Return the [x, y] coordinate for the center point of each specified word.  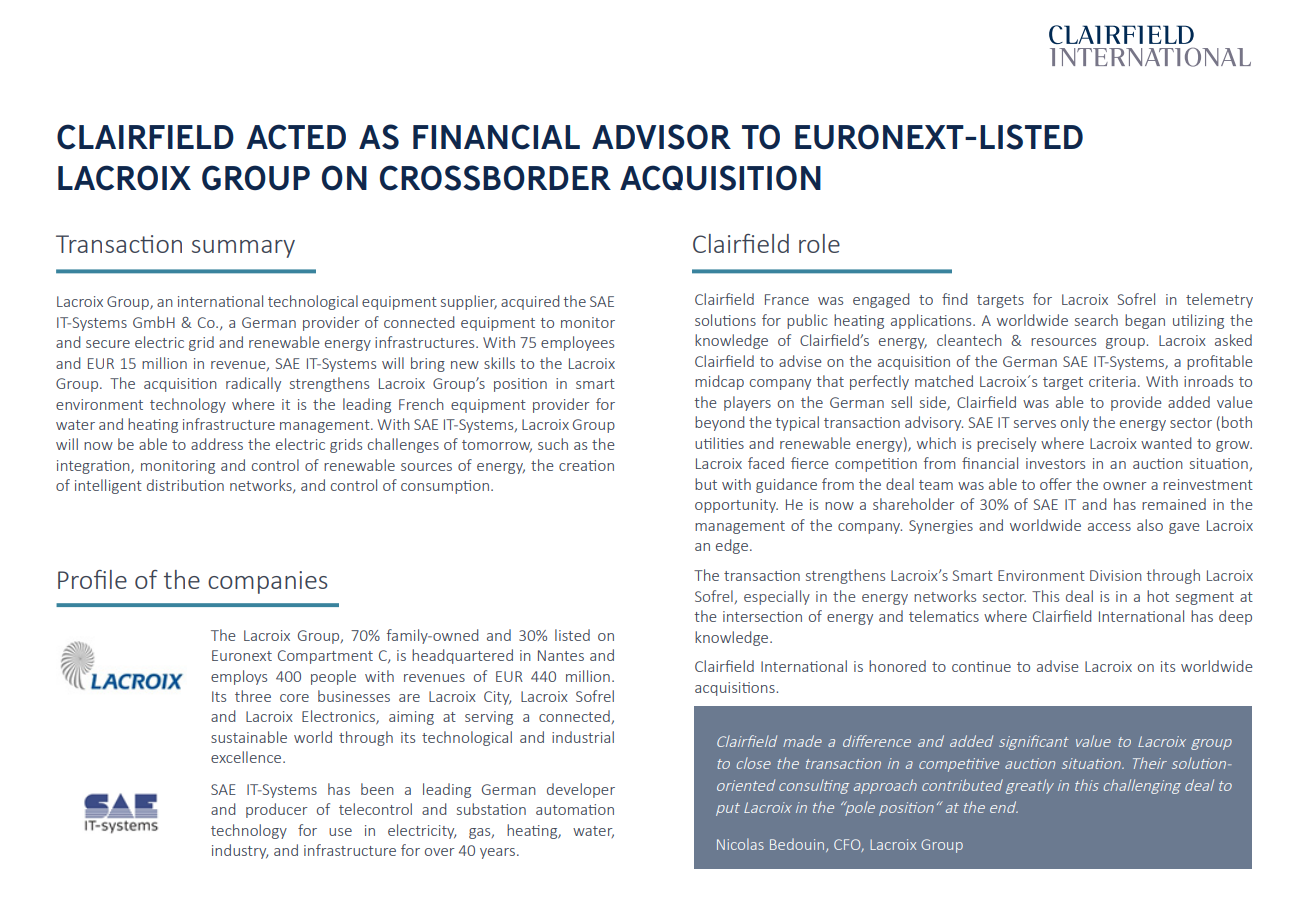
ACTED [296, 137]
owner [1125, 486]
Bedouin [797, 844]
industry [240, 851]
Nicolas [740, 844]
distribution [185, 485]
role [819, 243]
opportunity [736, 506]
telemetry [1219, 300]
